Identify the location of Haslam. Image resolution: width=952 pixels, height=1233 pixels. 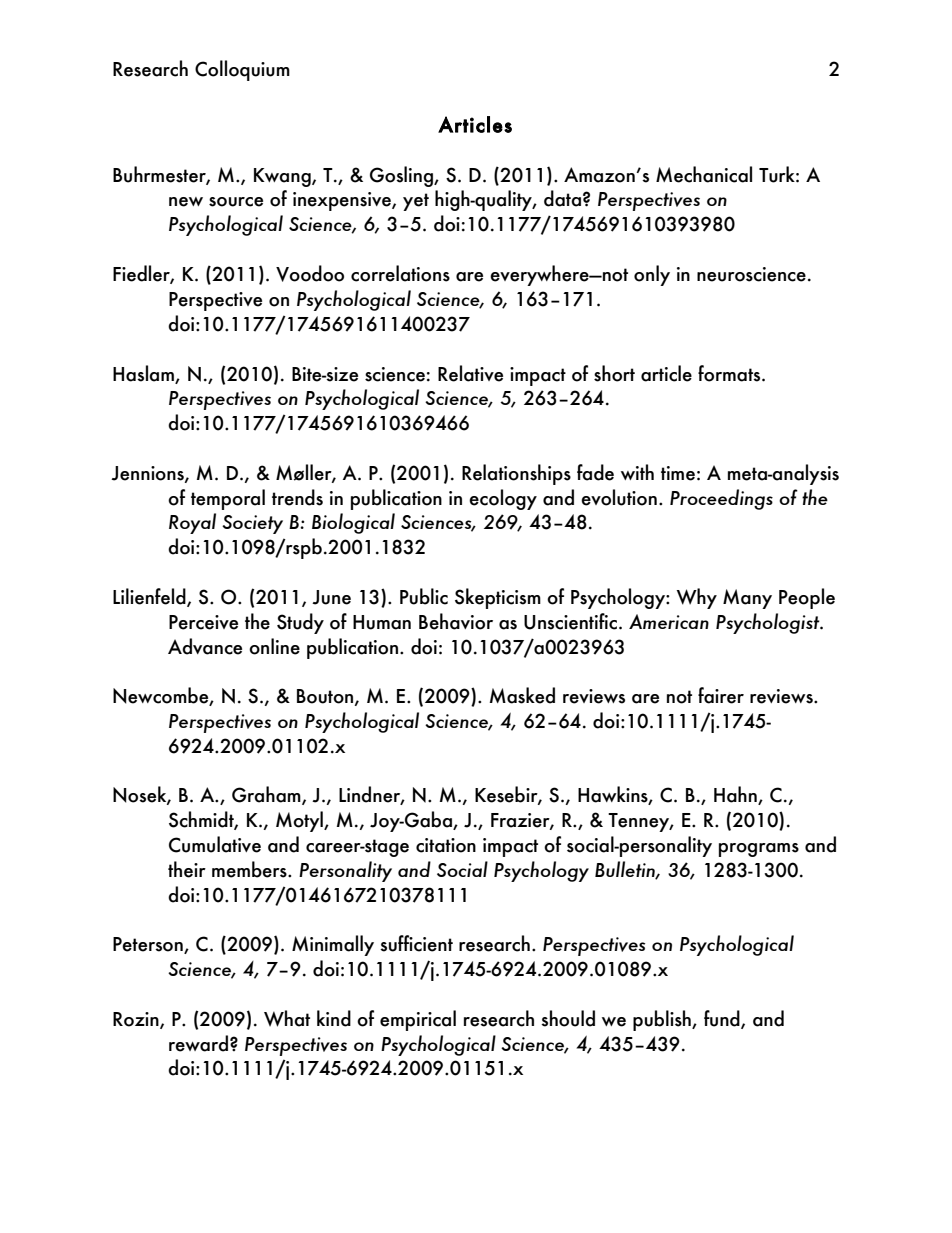
(144, 374).
